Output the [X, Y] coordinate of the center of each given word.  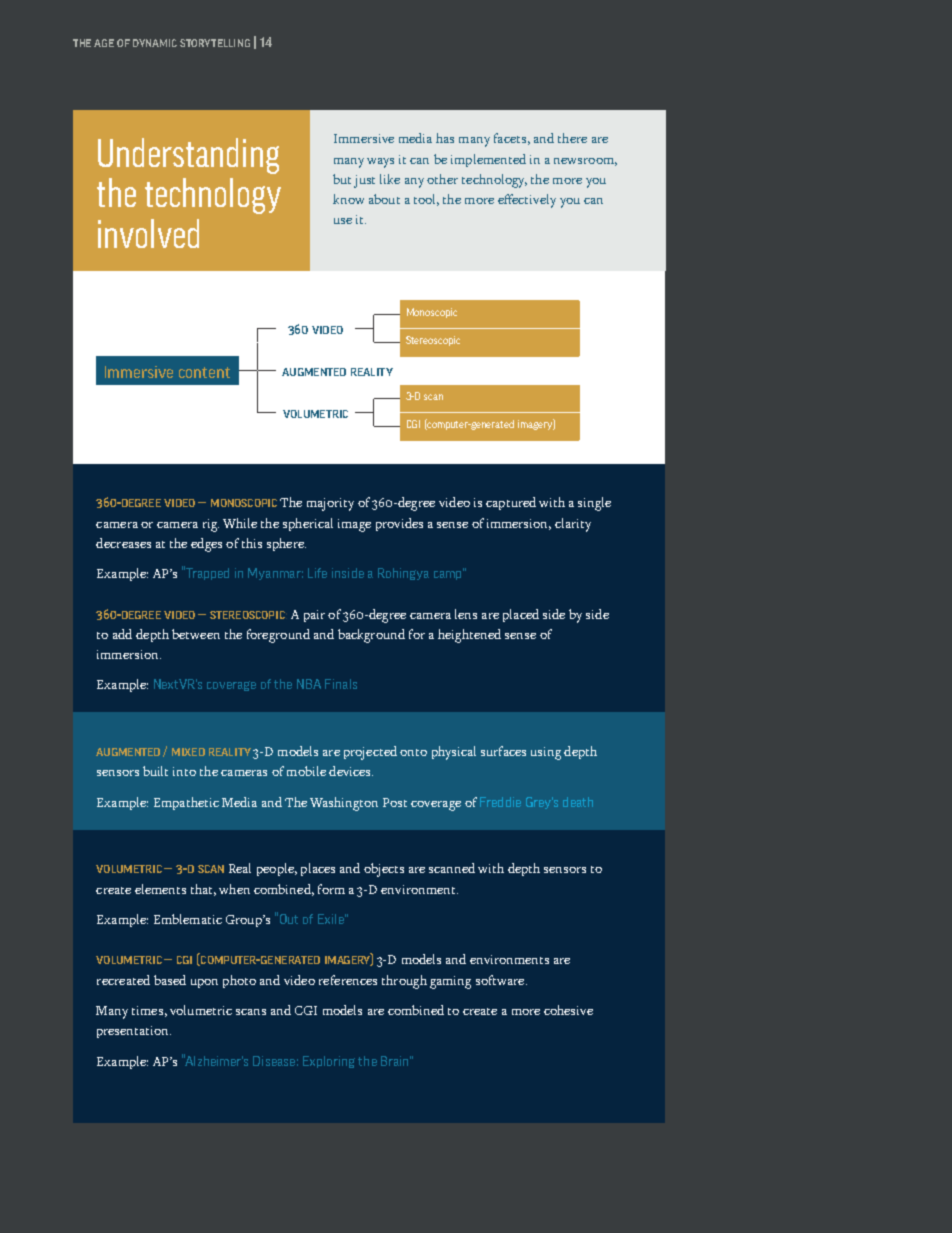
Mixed [188, 752]
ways [380, 163]
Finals [341, 684]
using [546, 753]
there [572, 138]
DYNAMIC [155, 43]
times [147, 1010]
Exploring [329, 1062]
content [204, 372]
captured [511, 503]
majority [330, 504]
